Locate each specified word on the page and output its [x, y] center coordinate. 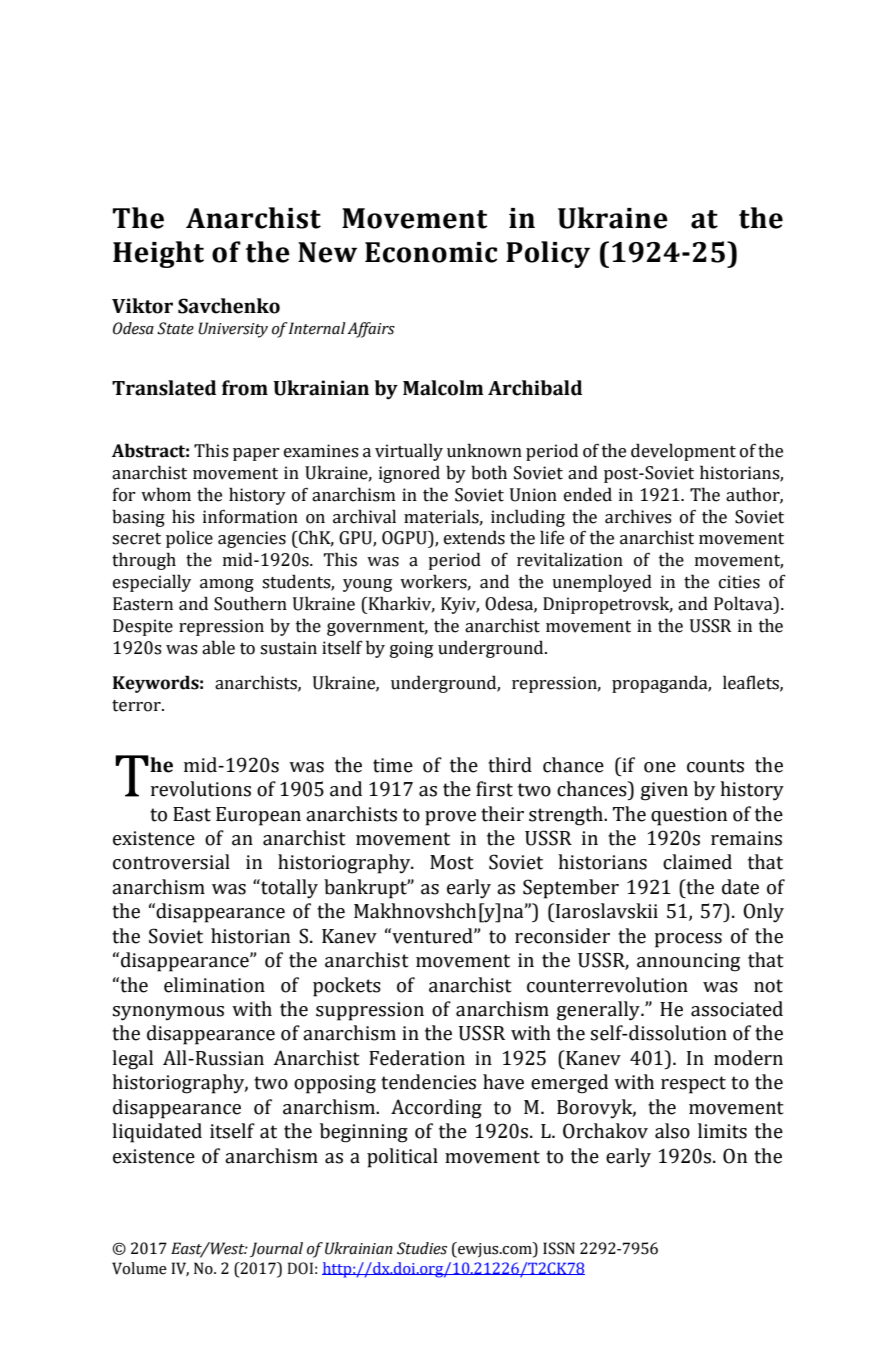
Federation [417, 1058]
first [494, 789]
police [189, 539]
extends [474, 537]
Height [158, 254]
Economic [431, 252]
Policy [548, 254]
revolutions [201, 789]
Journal [276, 1249]
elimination [214, 985]
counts [715, 766]
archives [638, 516]
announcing [688, 962]
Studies [422, 1248]
